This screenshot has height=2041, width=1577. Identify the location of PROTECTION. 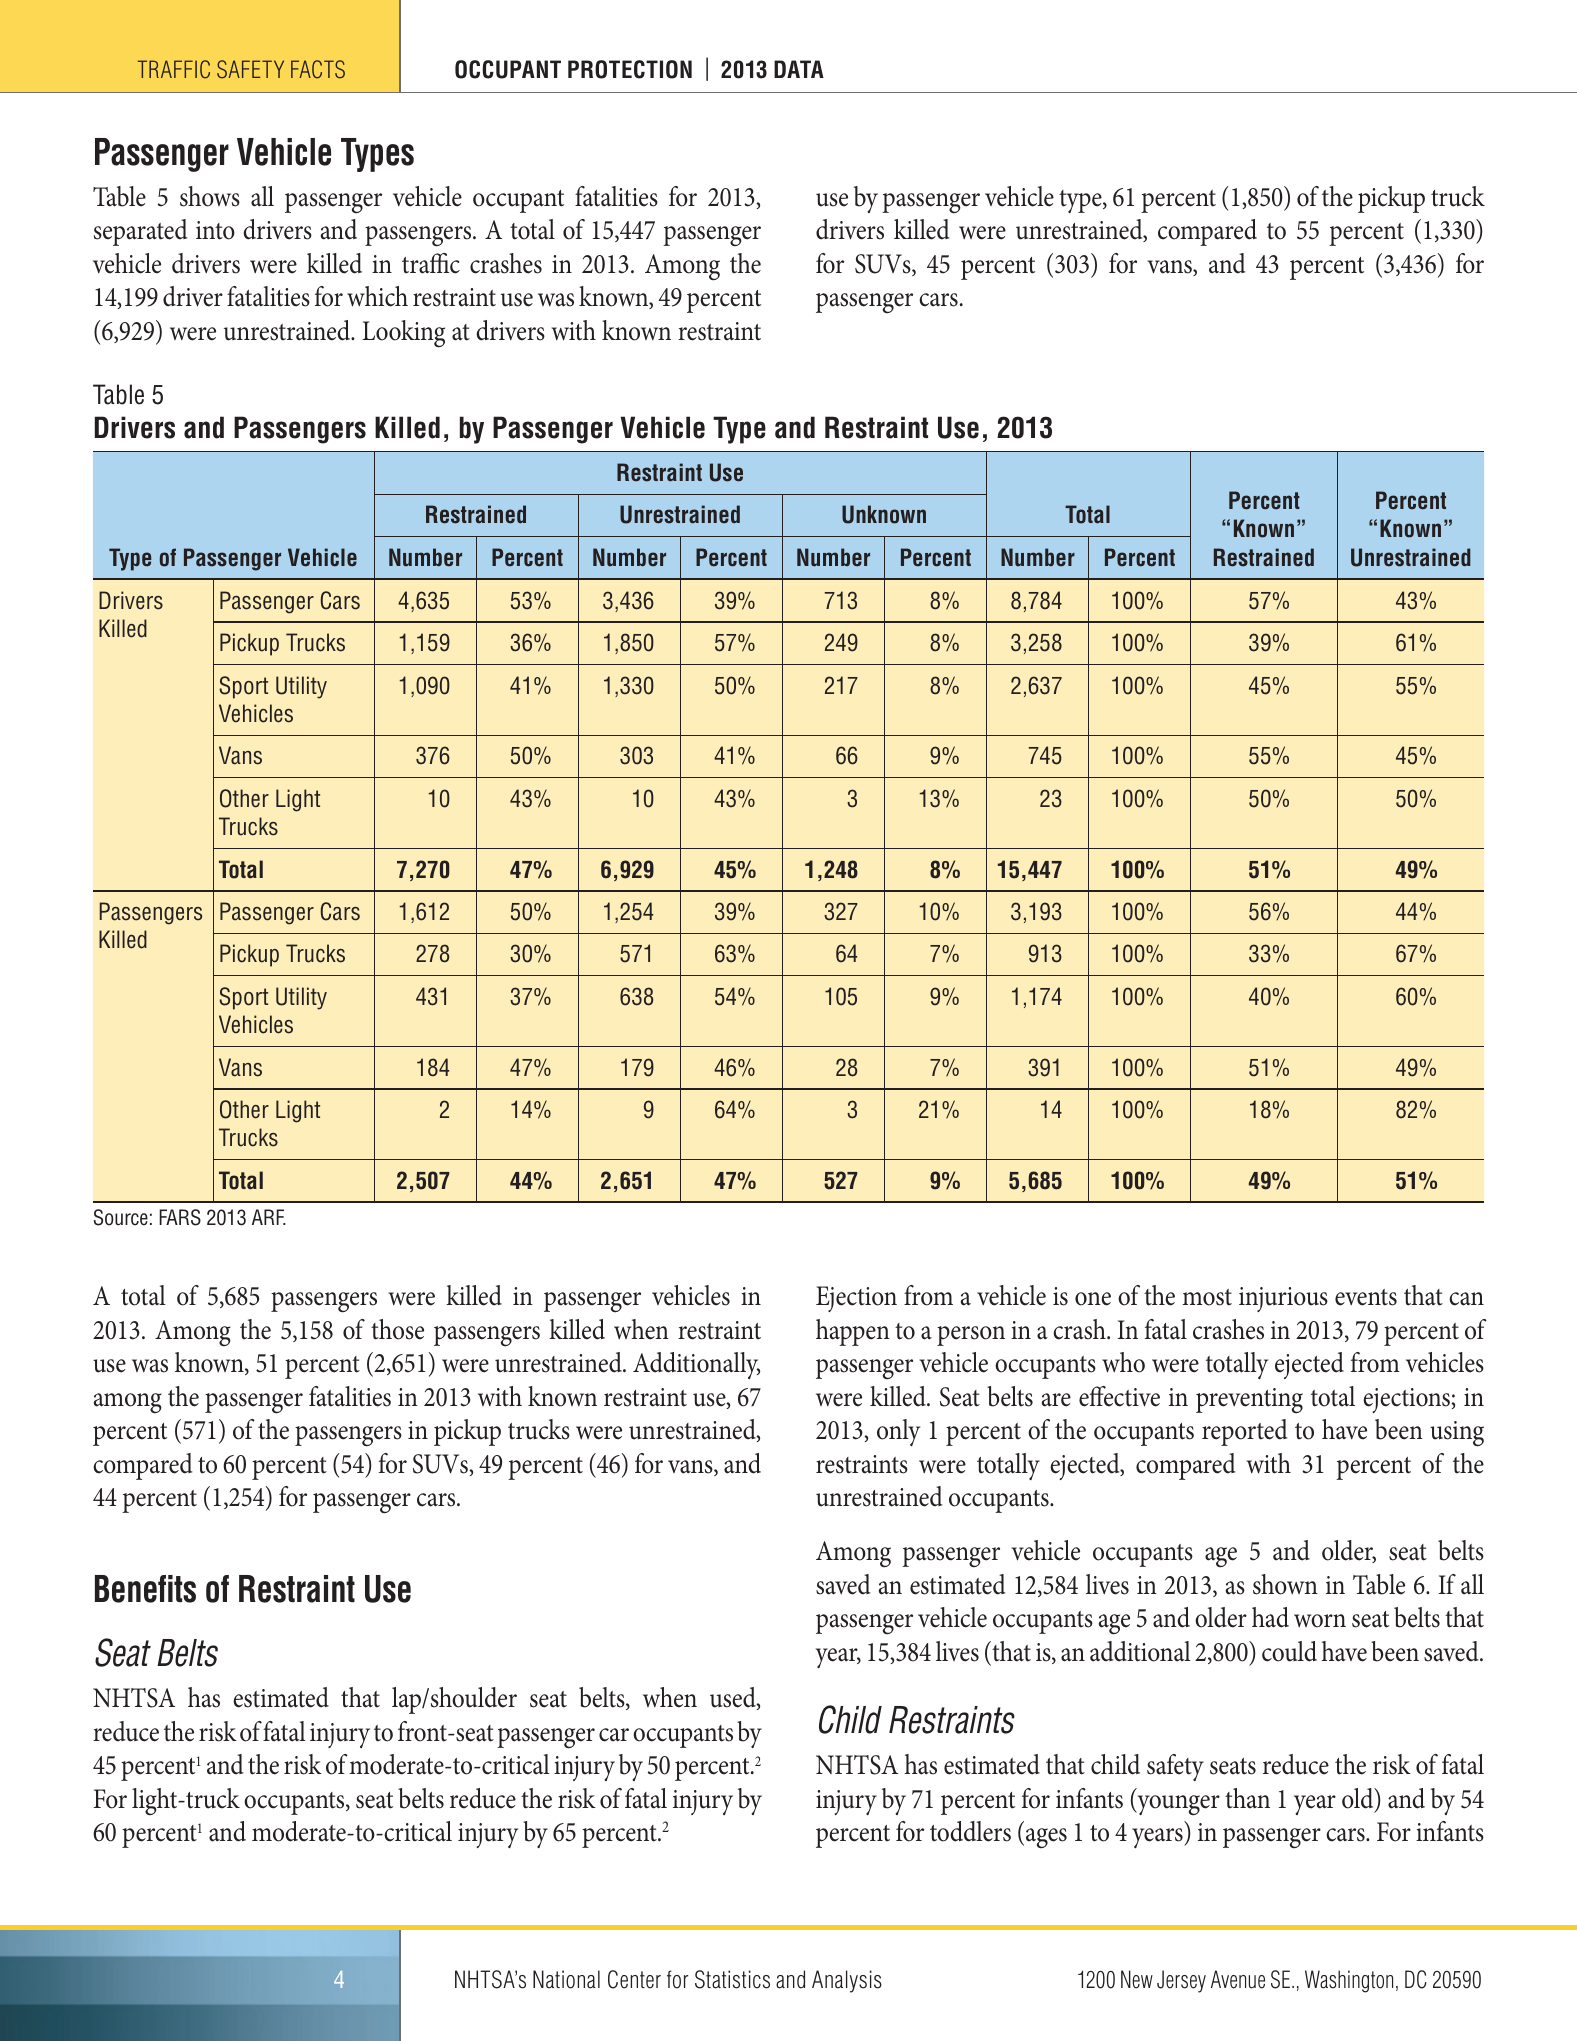
(630, 69).
